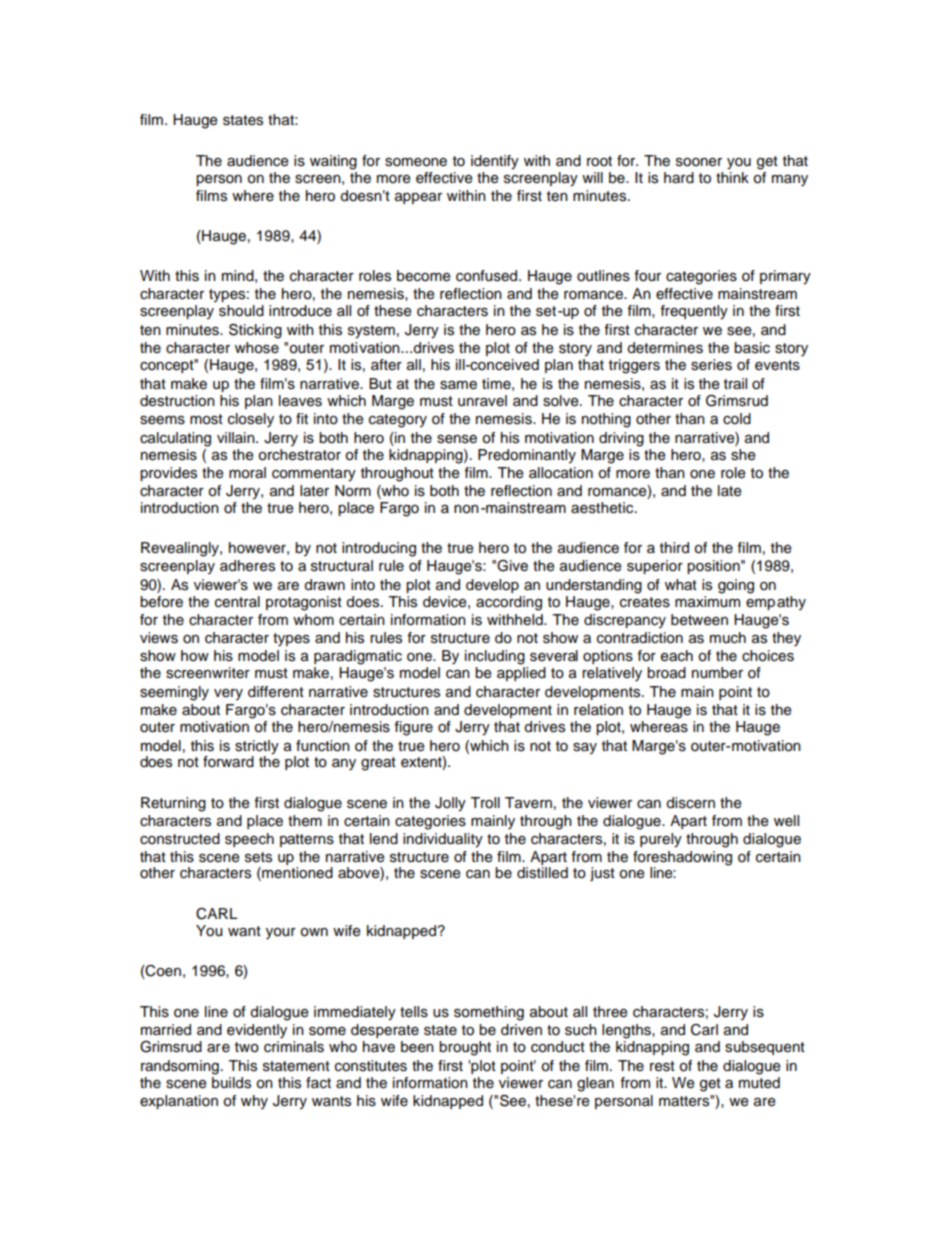 This screenshot has height=1233, width=952. Describe the element at coordinates (482, 401) in the screenshot. I see `unravel` at that location.
